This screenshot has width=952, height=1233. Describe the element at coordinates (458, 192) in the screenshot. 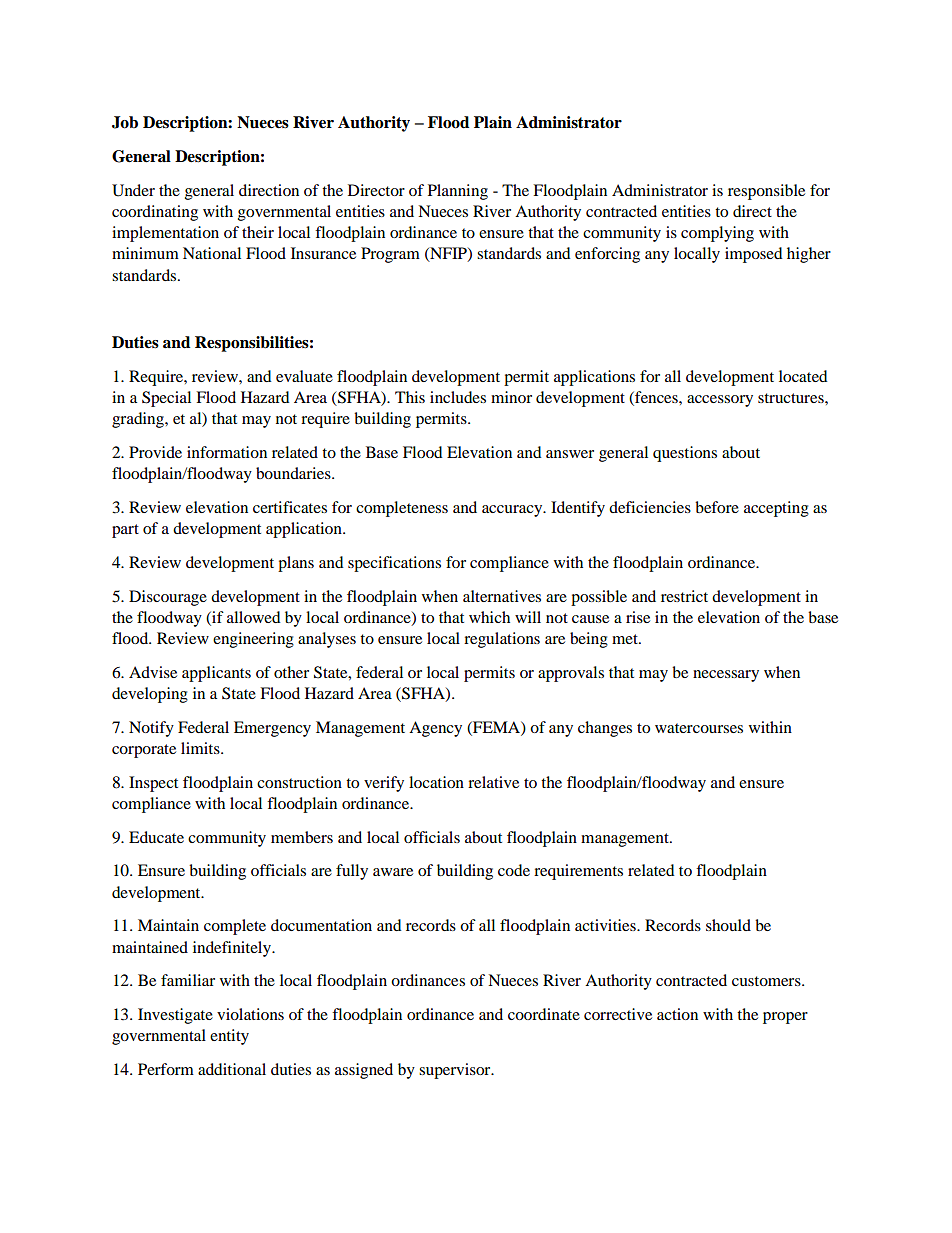

I see `Planning` at that location.
